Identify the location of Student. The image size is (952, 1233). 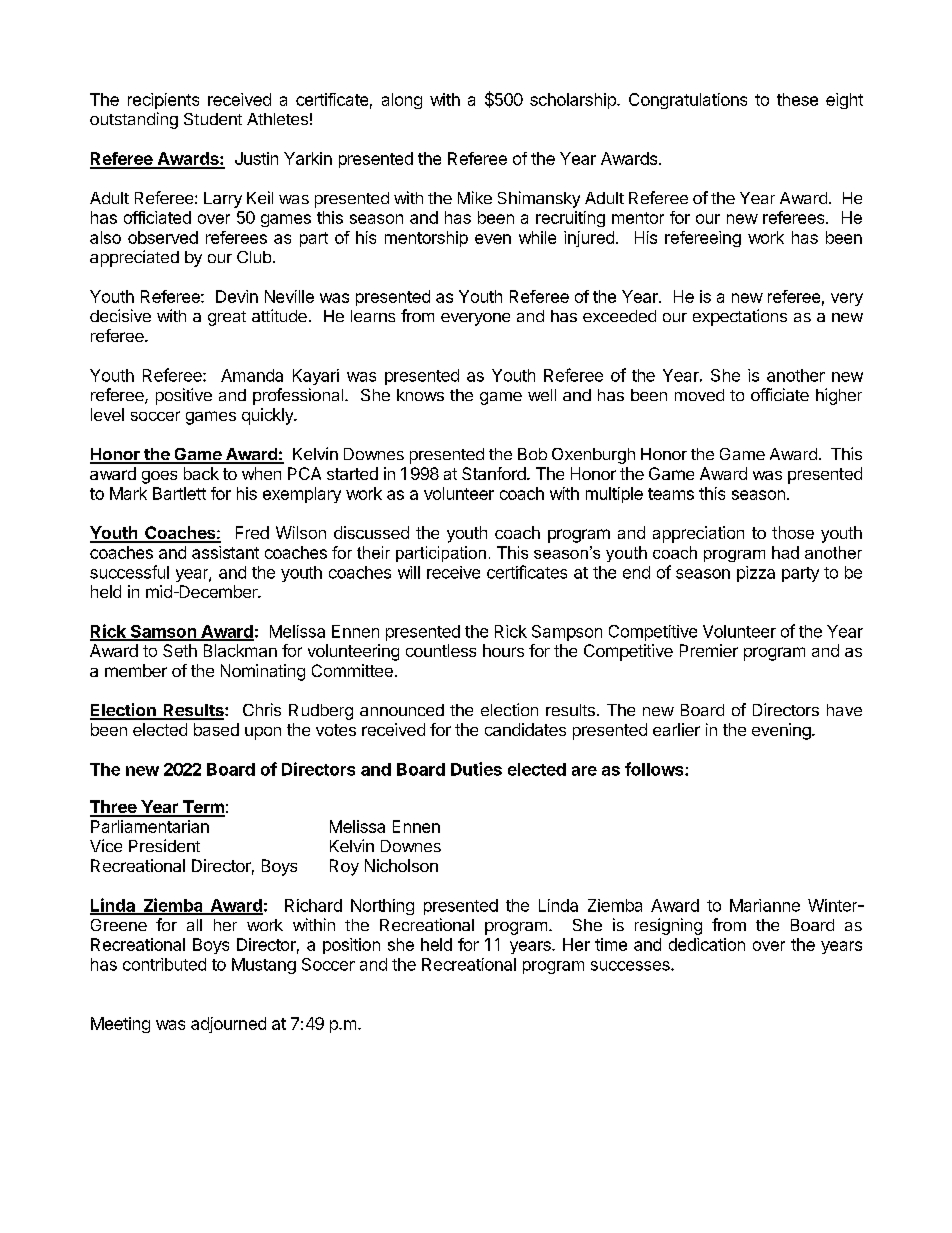
(213, 119).
